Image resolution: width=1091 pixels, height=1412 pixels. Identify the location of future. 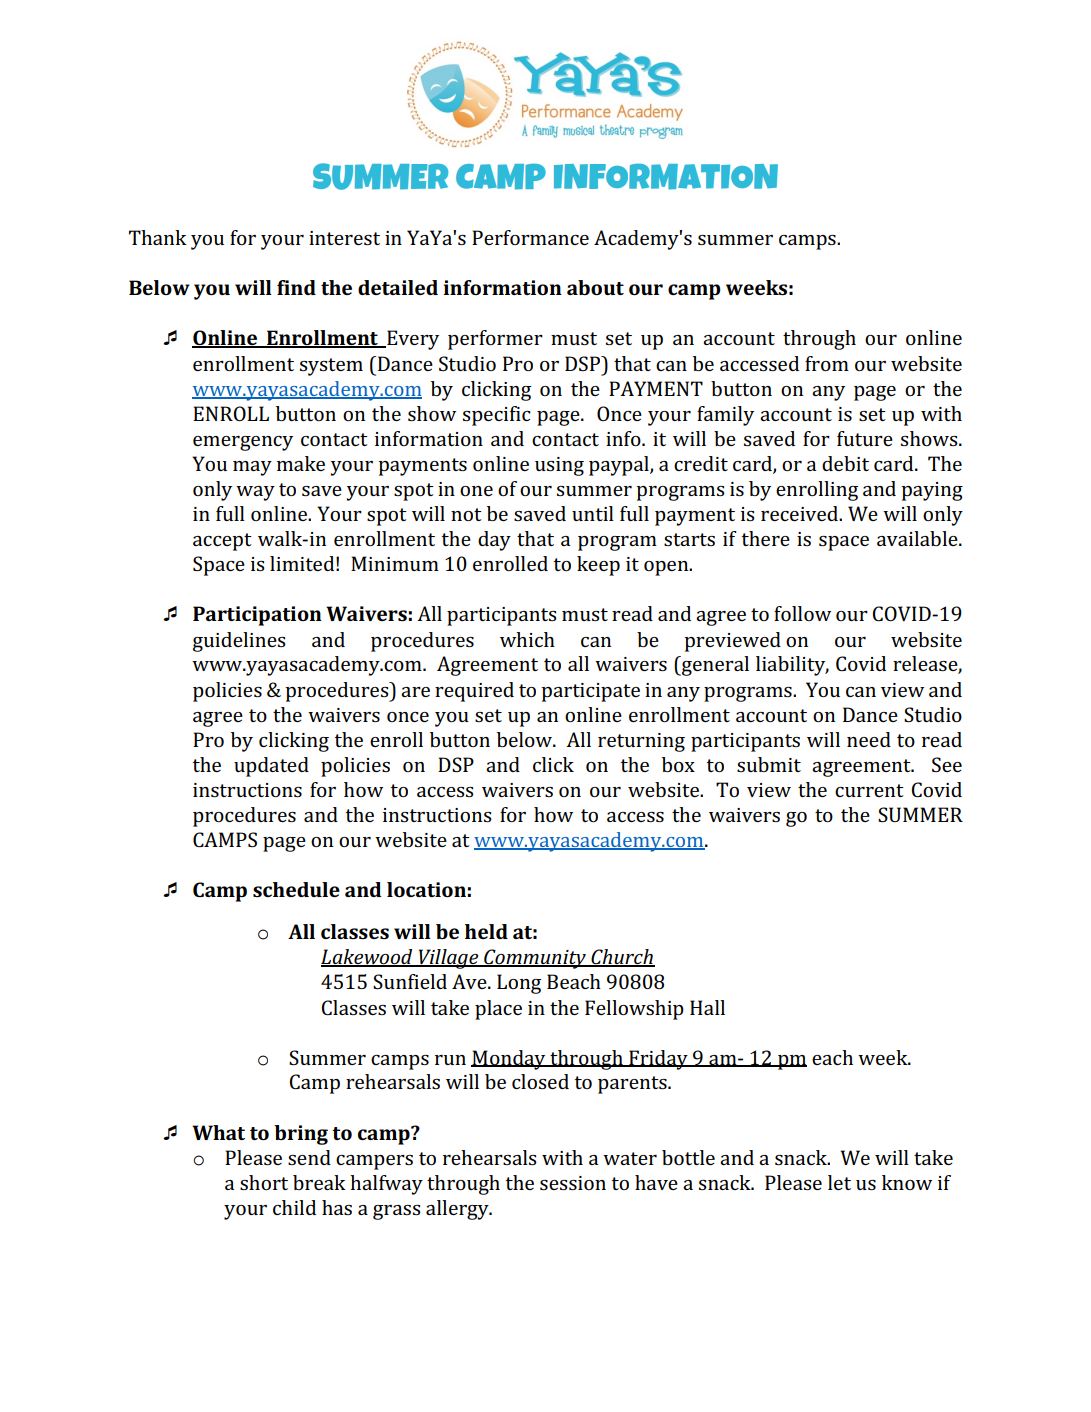
(865, 438).
